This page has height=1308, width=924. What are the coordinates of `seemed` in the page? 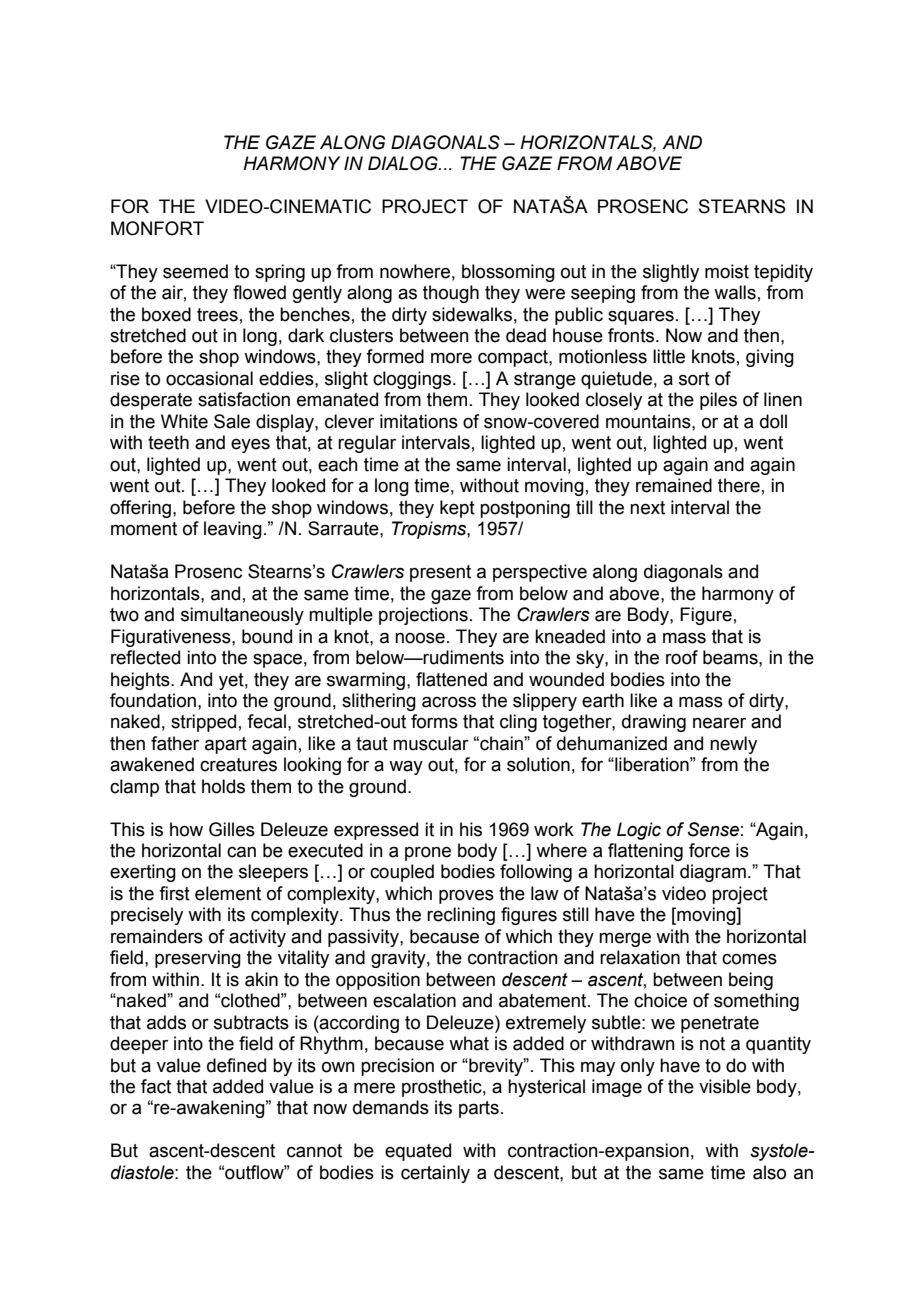 It's located at (195, 271).
